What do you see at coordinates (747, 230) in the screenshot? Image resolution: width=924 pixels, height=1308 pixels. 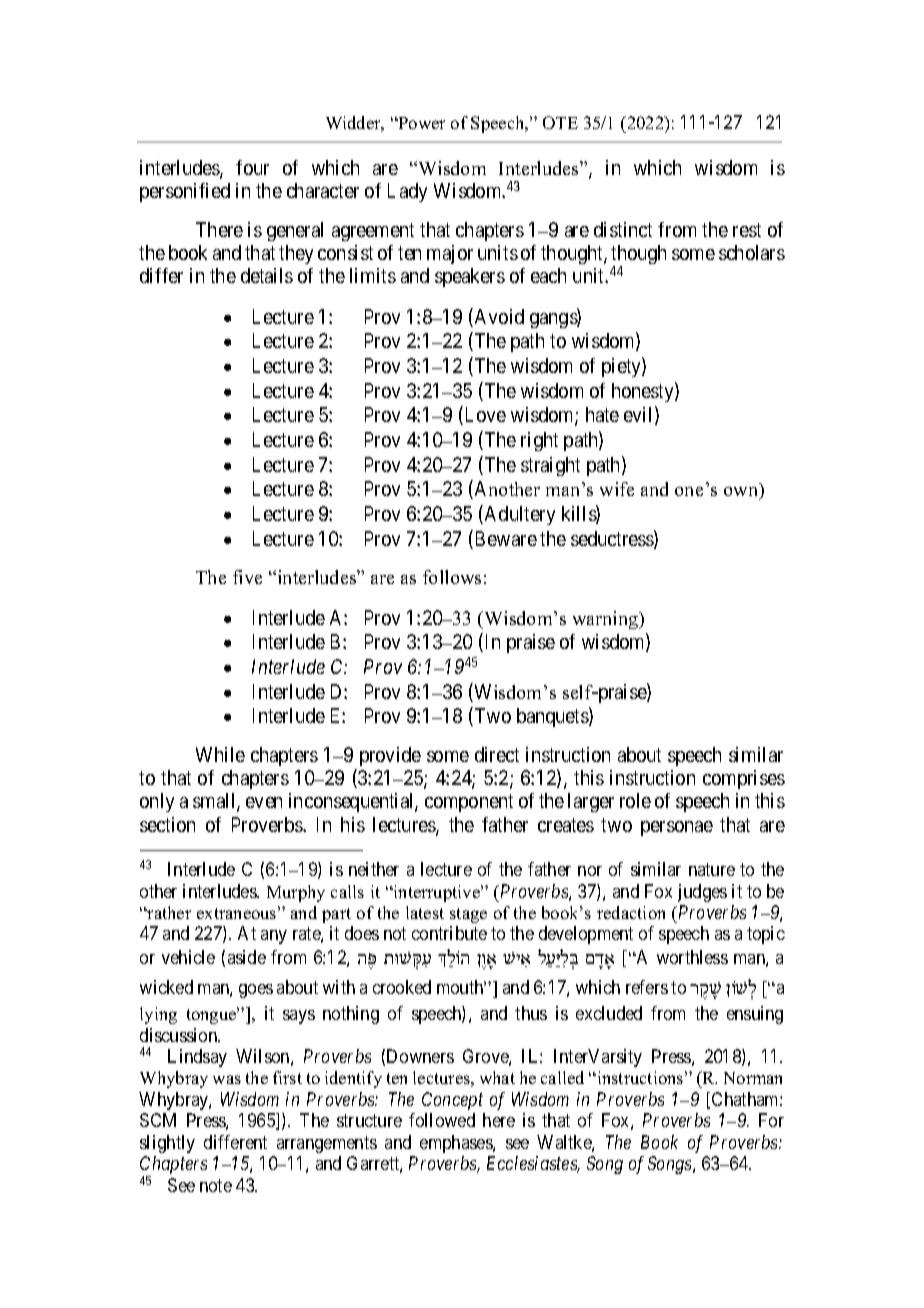 I see `rest` at bounding box center [747, 230].
